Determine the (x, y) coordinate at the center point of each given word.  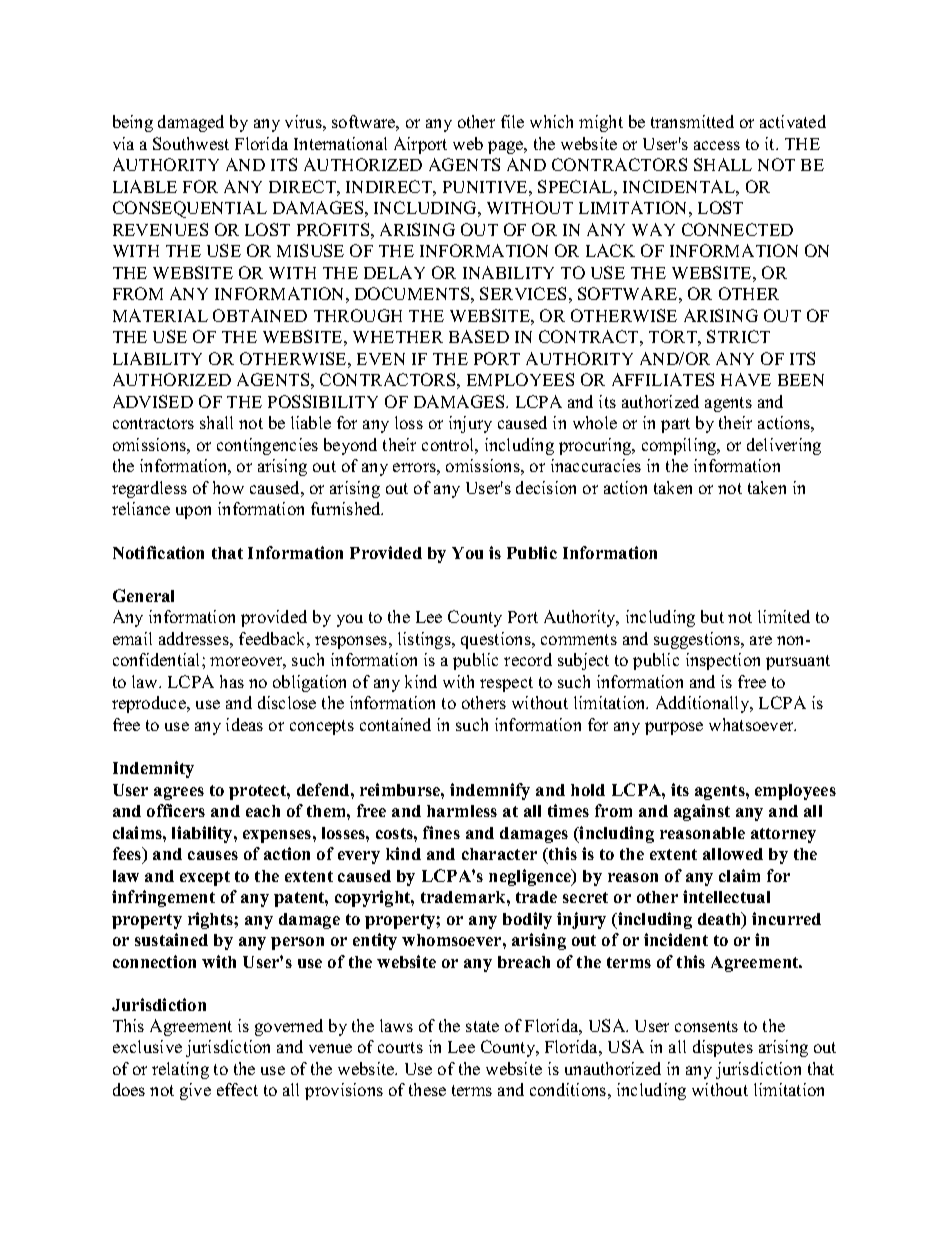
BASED (479, 336)
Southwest (191, 143)
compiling (680, 446)
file (512, 121)
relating (180, 1070)
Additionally (704, 704)
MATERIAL (160, 315)
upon (193, 512)
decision (546, 487)
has (232, 681)
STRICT (738, 336)
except (205, 878)
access (717, 145)
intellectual (726, 896)
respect (506, 684)
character (499, 854)
